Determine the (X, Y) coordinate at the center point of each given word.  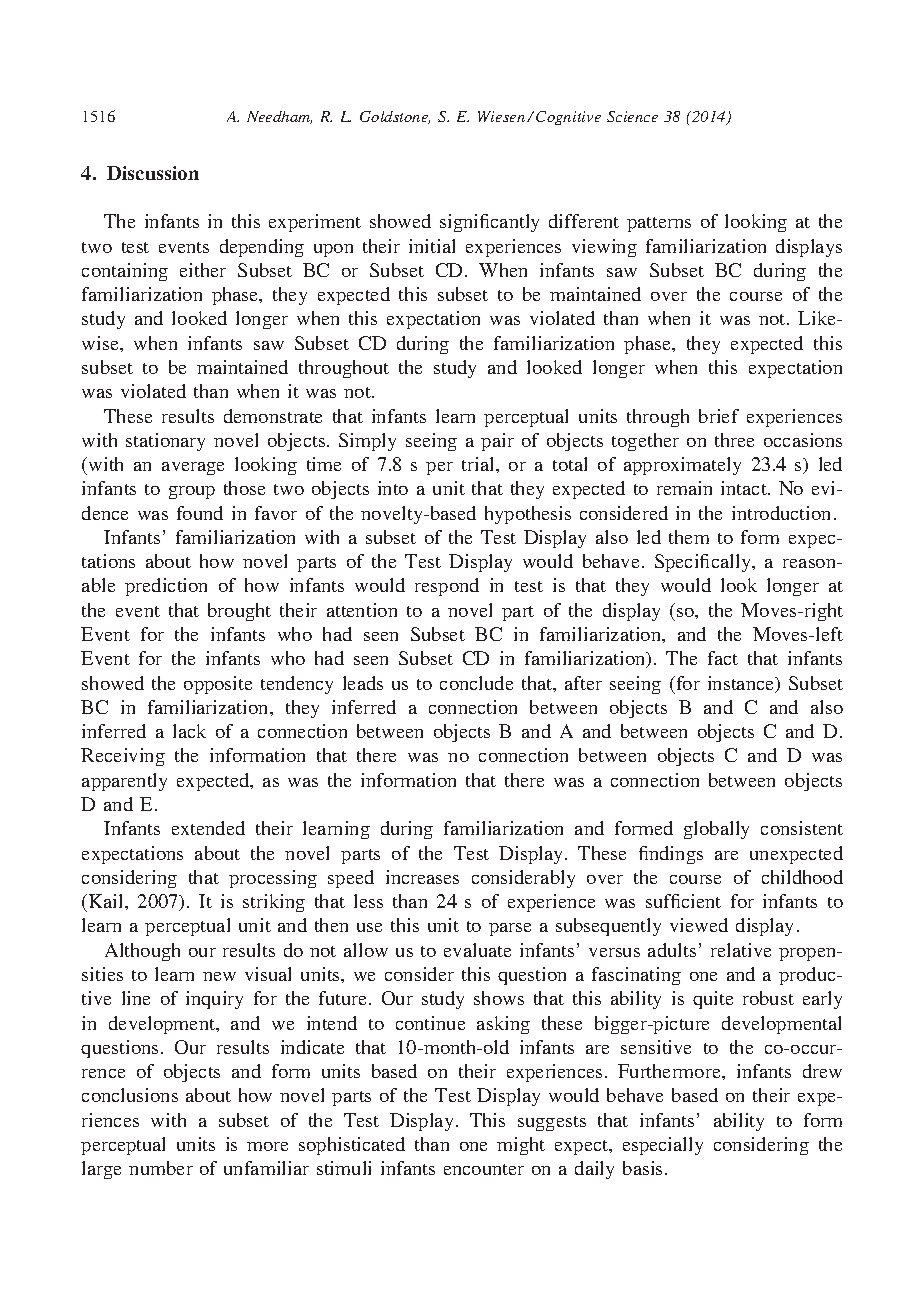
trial (479, 464)
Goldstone (395, 117)
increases (422, 877)
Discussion (153, 173)
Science (632, 116)
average (193, 468)
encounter (484, 1169)
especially (663, 1146)
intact (745, 488)
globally (716, 830)
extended (208, 828)
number (161, 1168)
